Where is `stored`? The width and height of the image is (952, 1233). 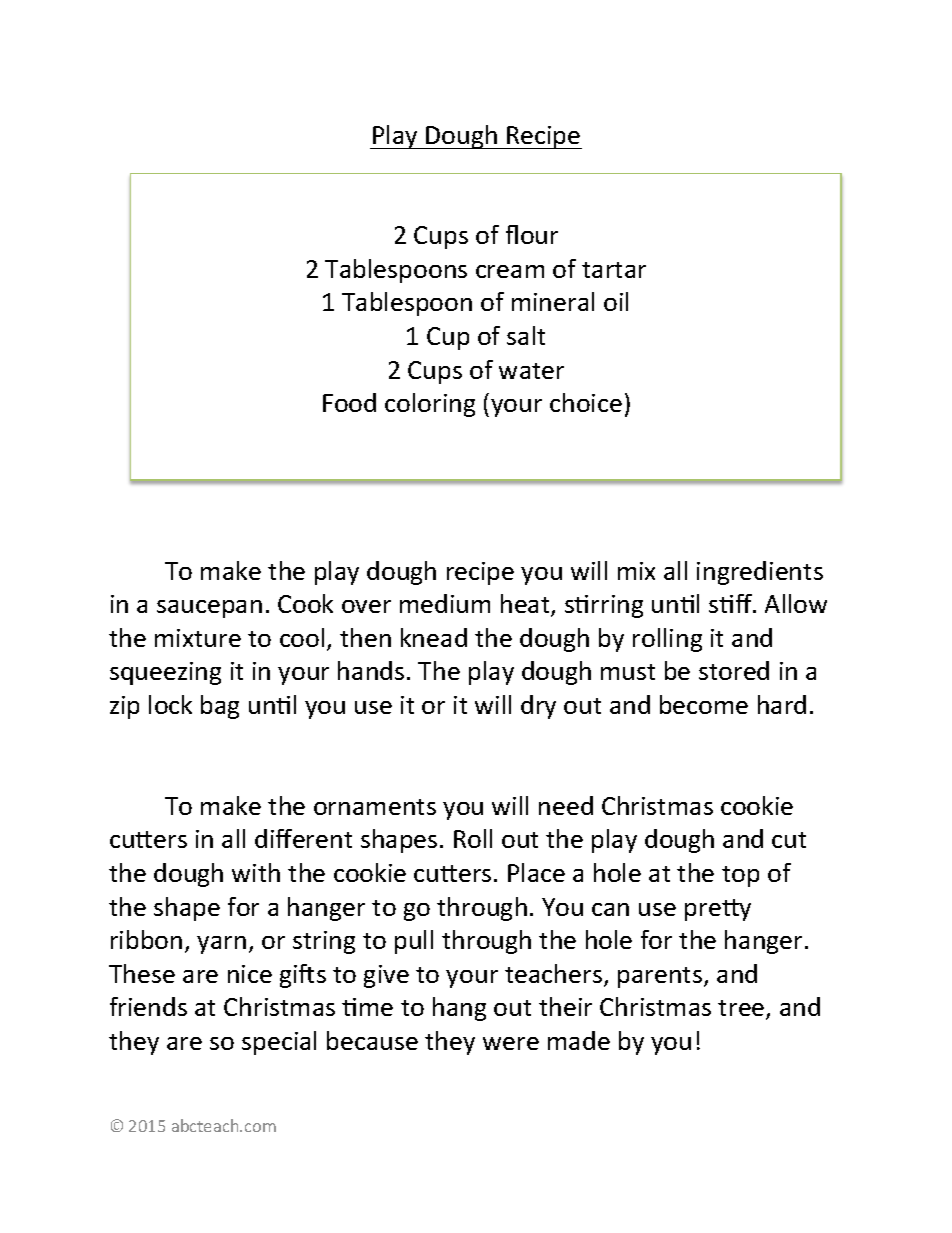 stored is located at coordinates (734, 670).
